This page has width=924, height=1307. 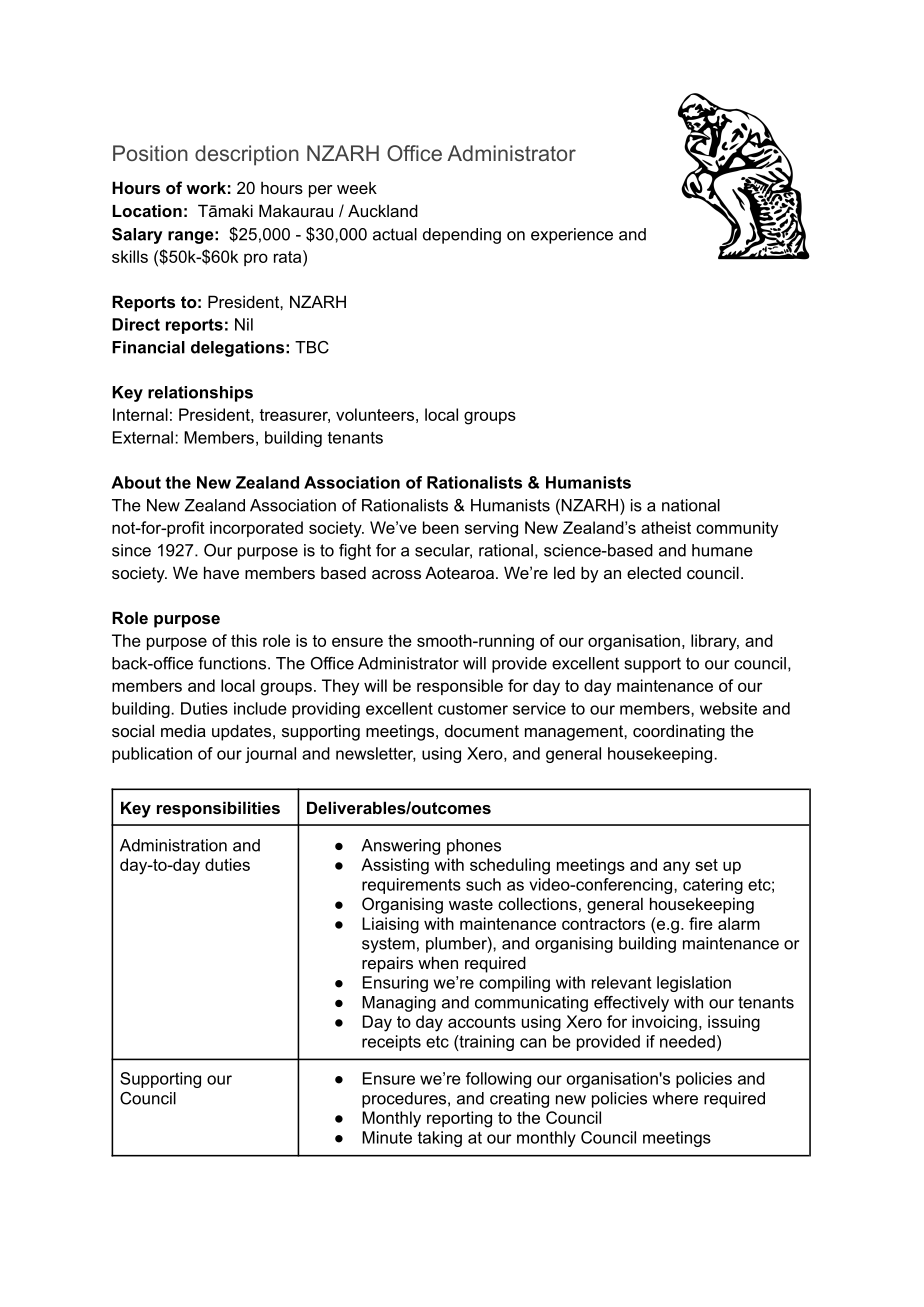 What do you see at coordinates (654, 572) in the page?
I see `elected` at bounding box center [654, 572].
